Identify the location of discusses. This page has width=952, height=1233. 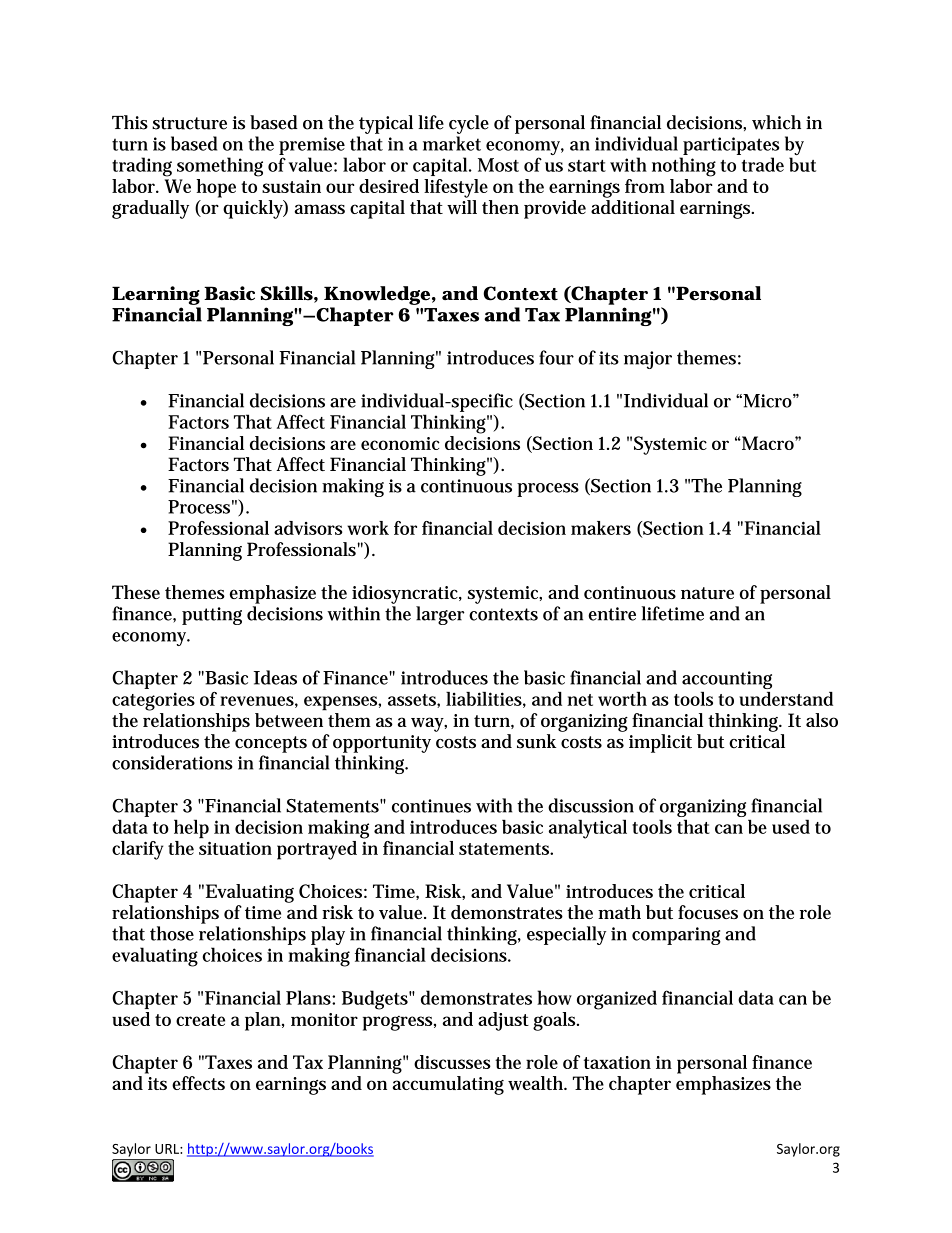
(452, 1062).
